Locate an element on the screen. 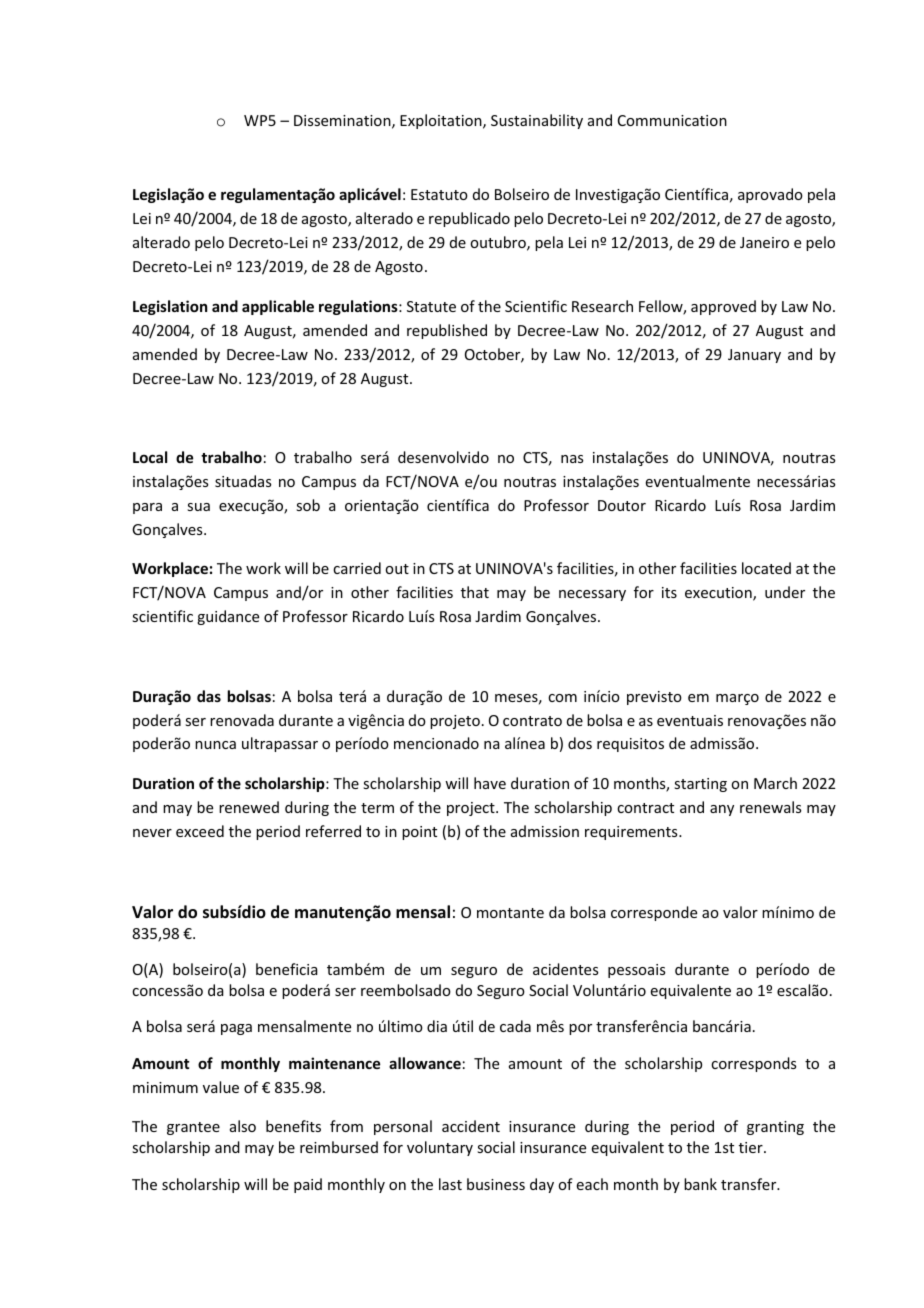  have is located at coordinates (490, 783).
